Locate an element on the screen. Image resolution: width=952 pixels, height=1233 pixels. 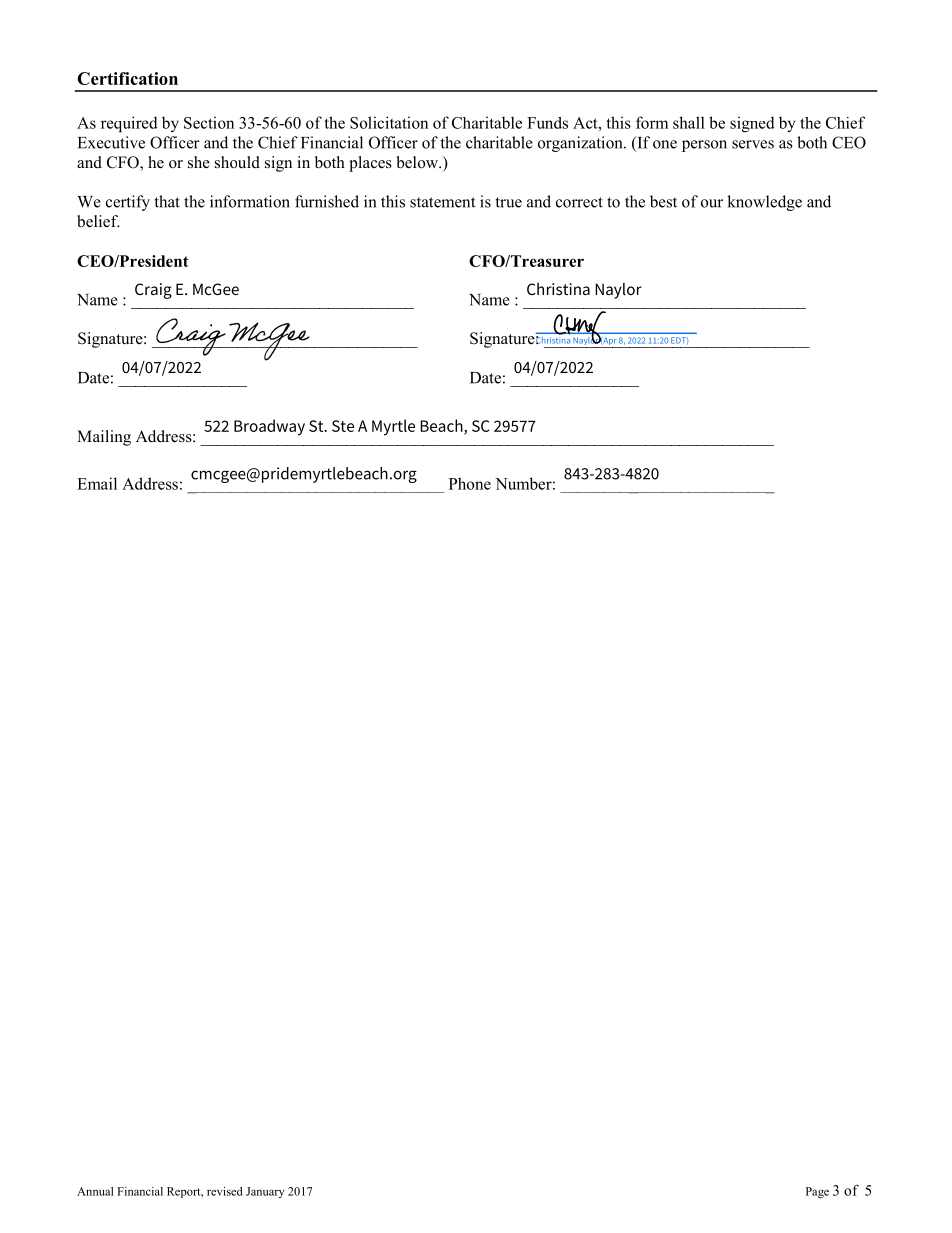
Craig is located at coordinates (153, 291).
